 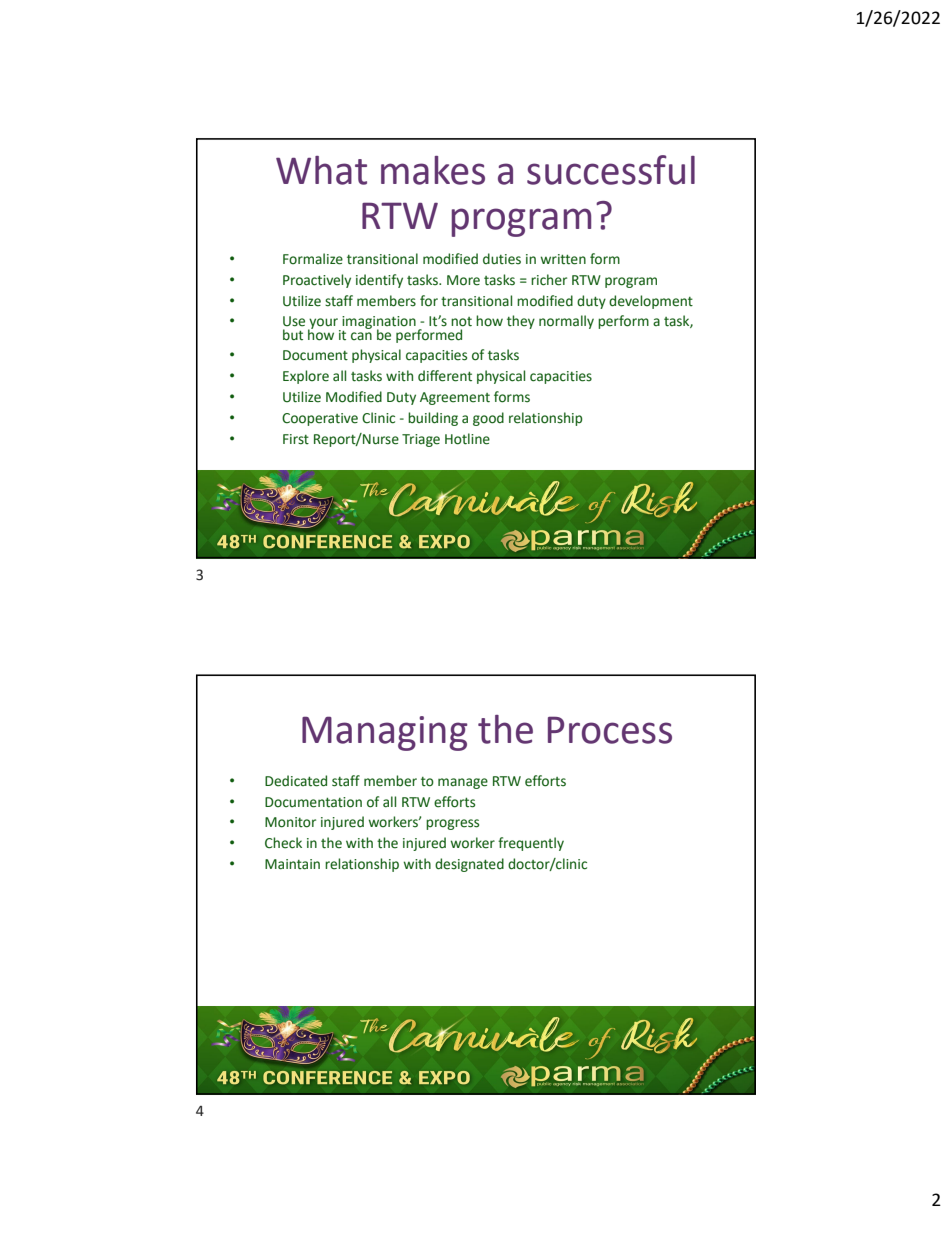 I want to click on First, so click(x=296, y=439).
